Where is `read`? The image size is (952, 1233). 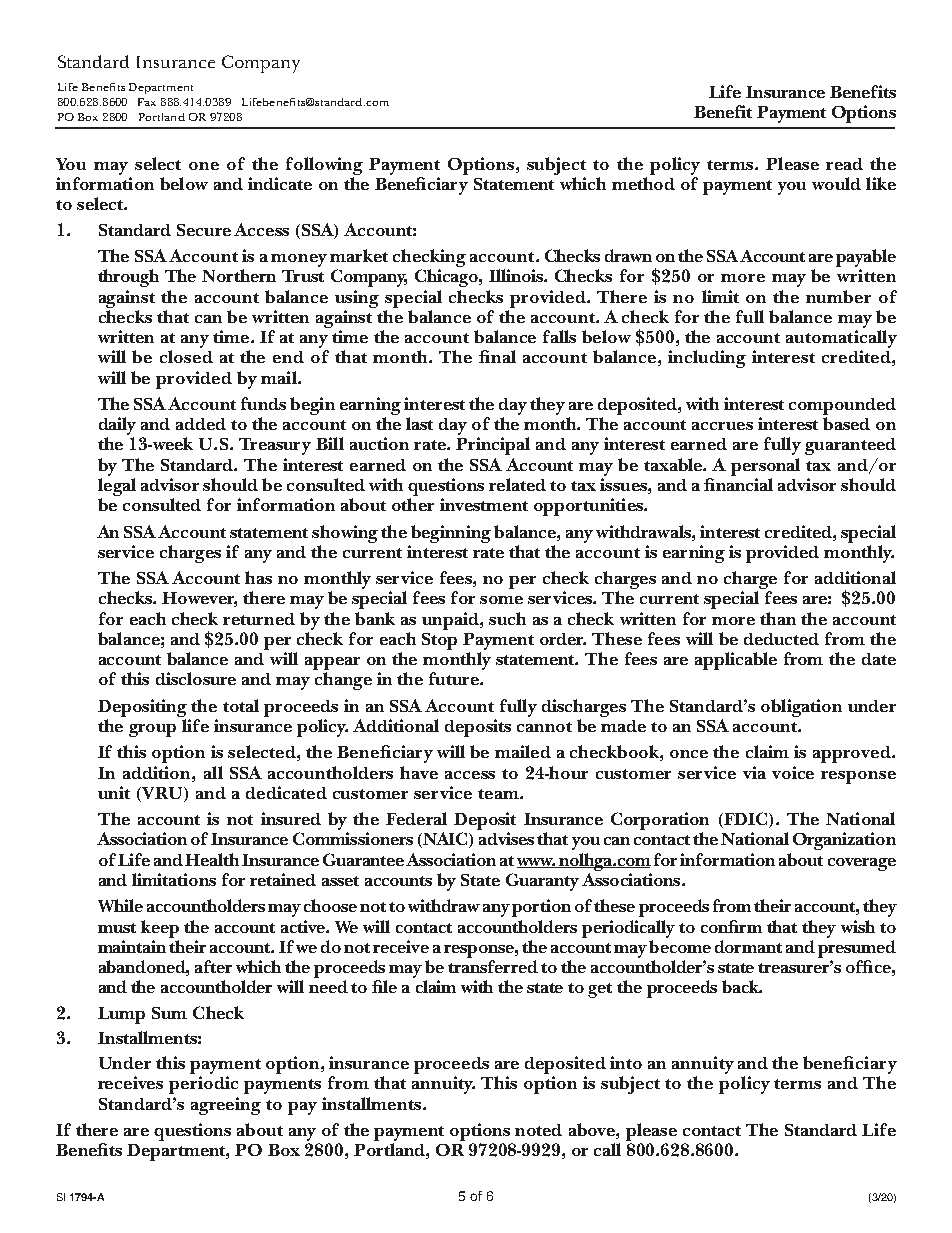
read is located at coordinates (844, 164).
